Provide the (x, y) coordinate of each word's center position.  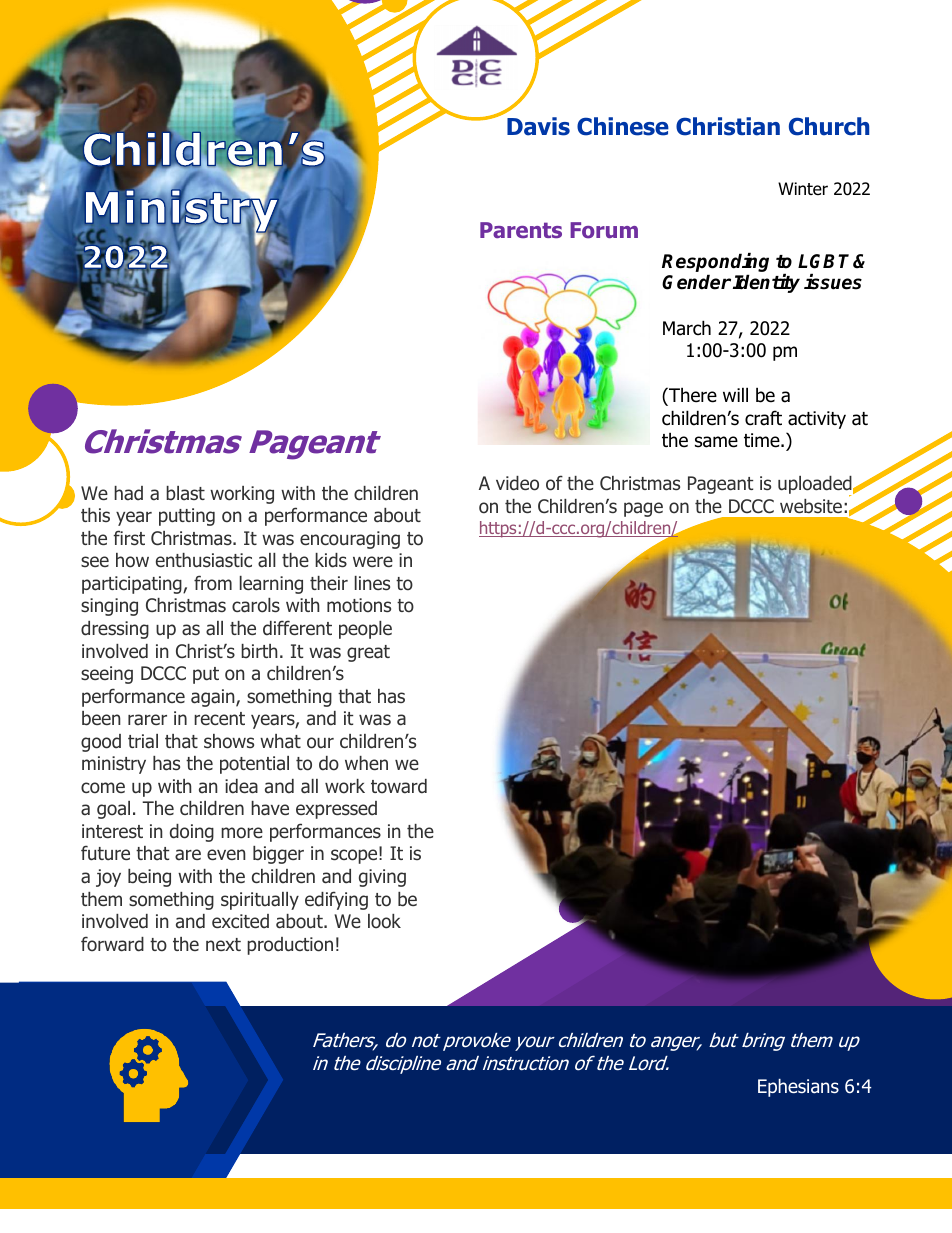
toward (399, 786)
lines (372, 583)
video (517, 483)
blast (185, 493)
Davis (538, 126)
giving (382, 878)
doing (192, 833)
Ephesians (798, 1088)
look (384, 921)
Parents (521, 230)
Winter (803, 188)
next (223, 944)
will (735, 394)
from (213, 583)
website (811, 506)
